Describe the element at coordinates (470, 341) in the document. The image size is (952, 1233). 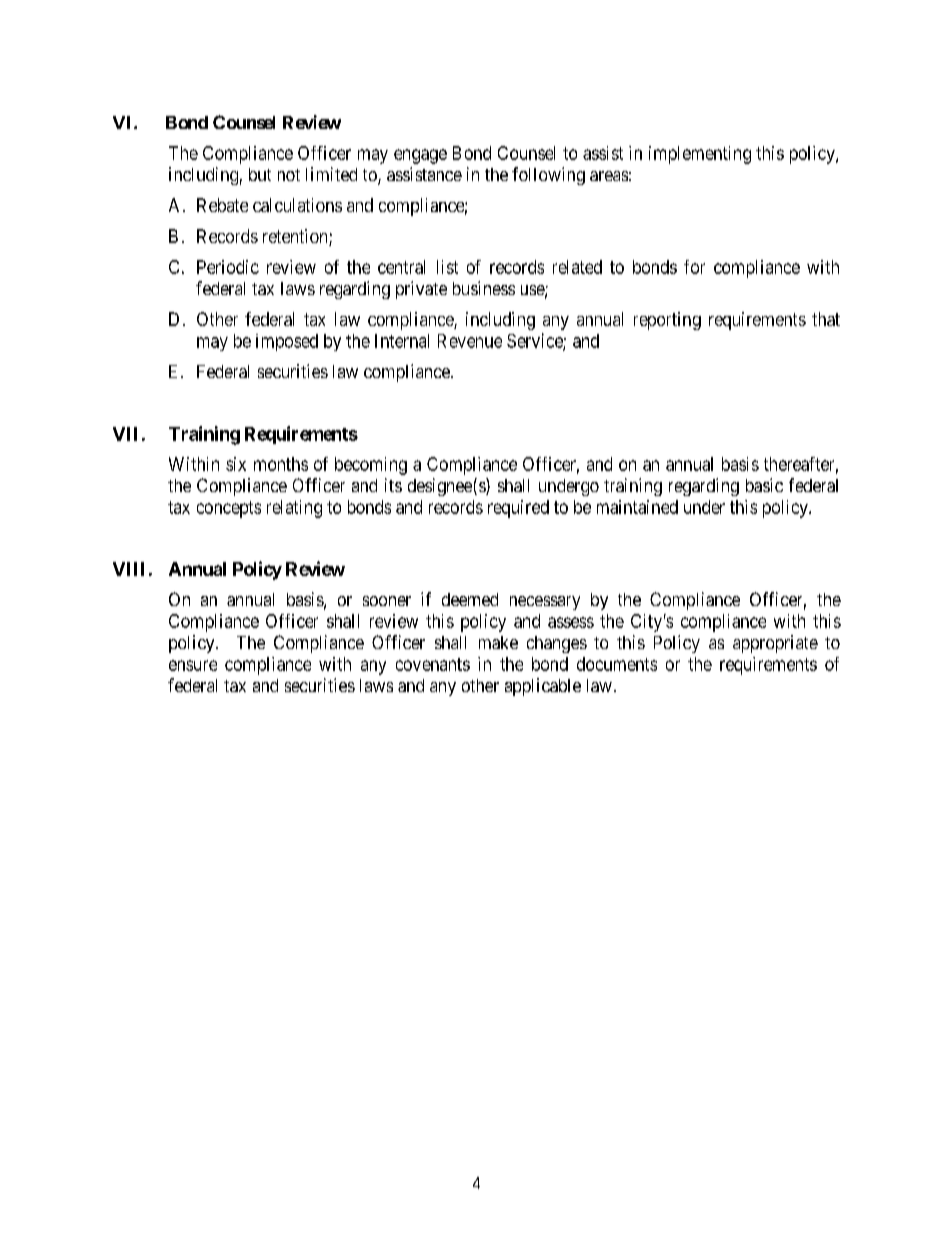
I see `Revenue` at that location.
